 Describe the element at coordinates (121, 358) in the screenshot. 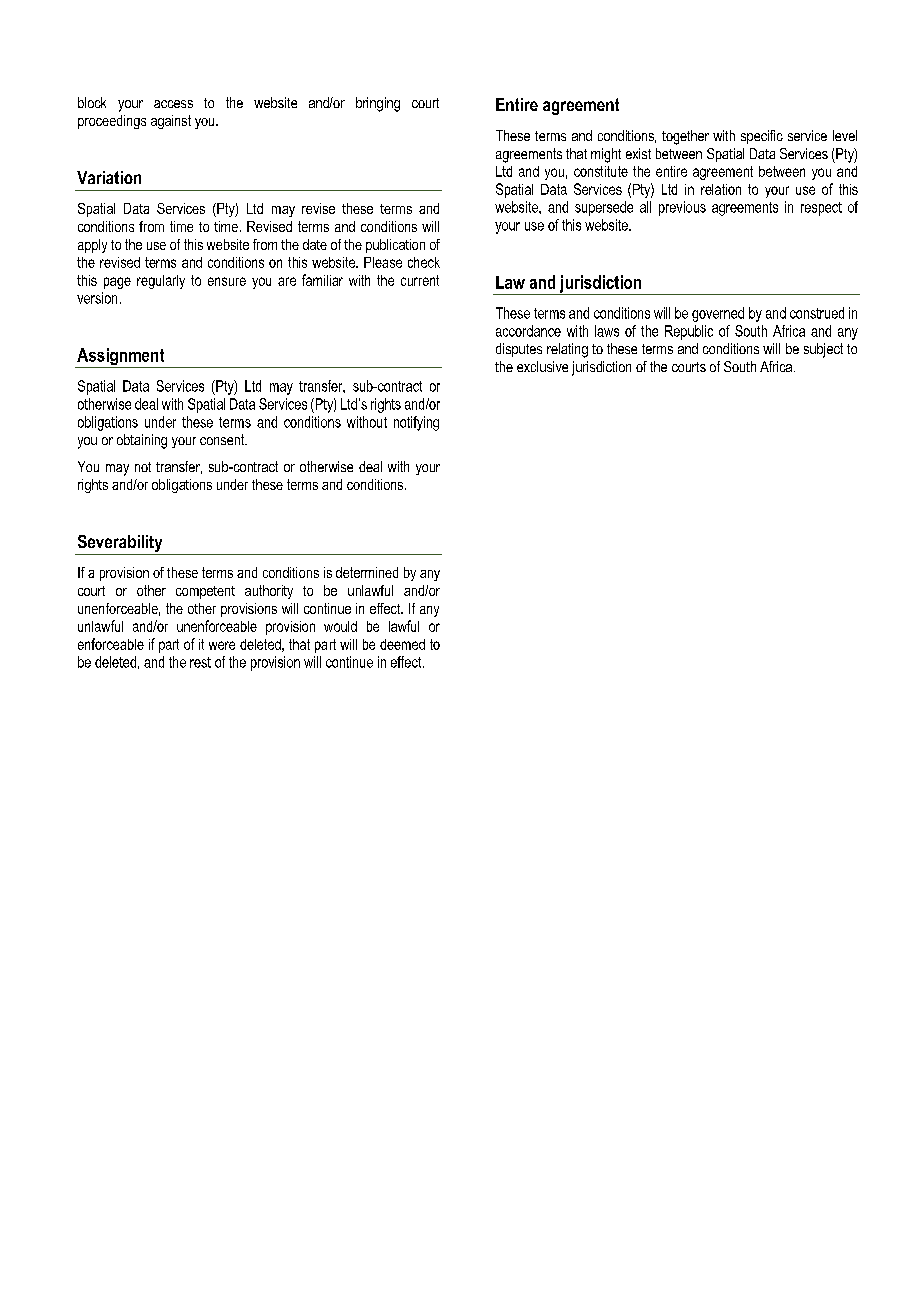

I see `Assignment` at that location.
